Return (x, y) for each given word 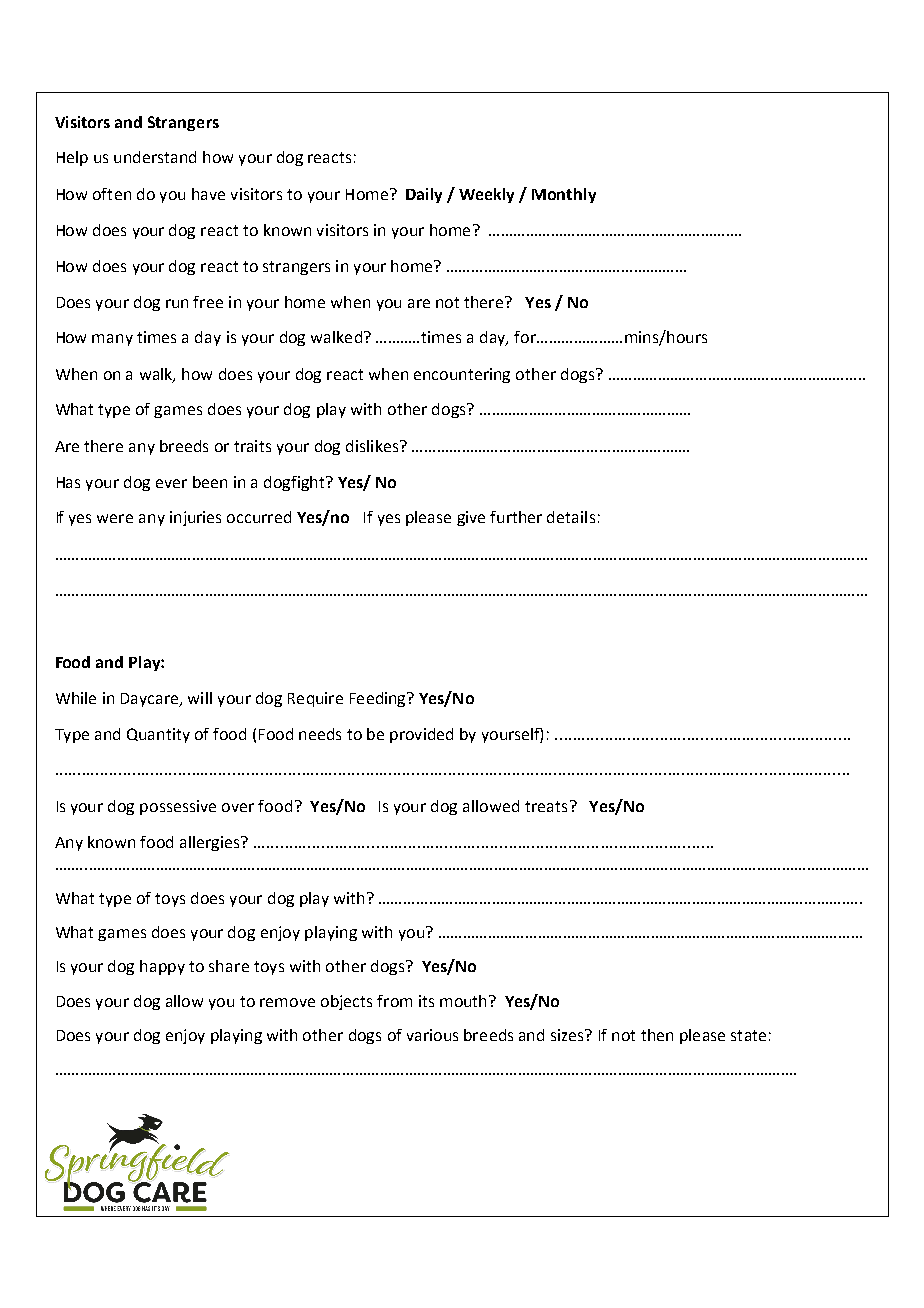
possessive (178, 807)
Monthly (564, 195)
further (516, 517)
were (115, 518)
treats (546, 806)
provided (421, 735)
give (471, 518)
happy (162, 967)
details (571, 517)
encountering (462, 375)
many (112, 340)
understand (155, 157)
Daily (424, 195)
